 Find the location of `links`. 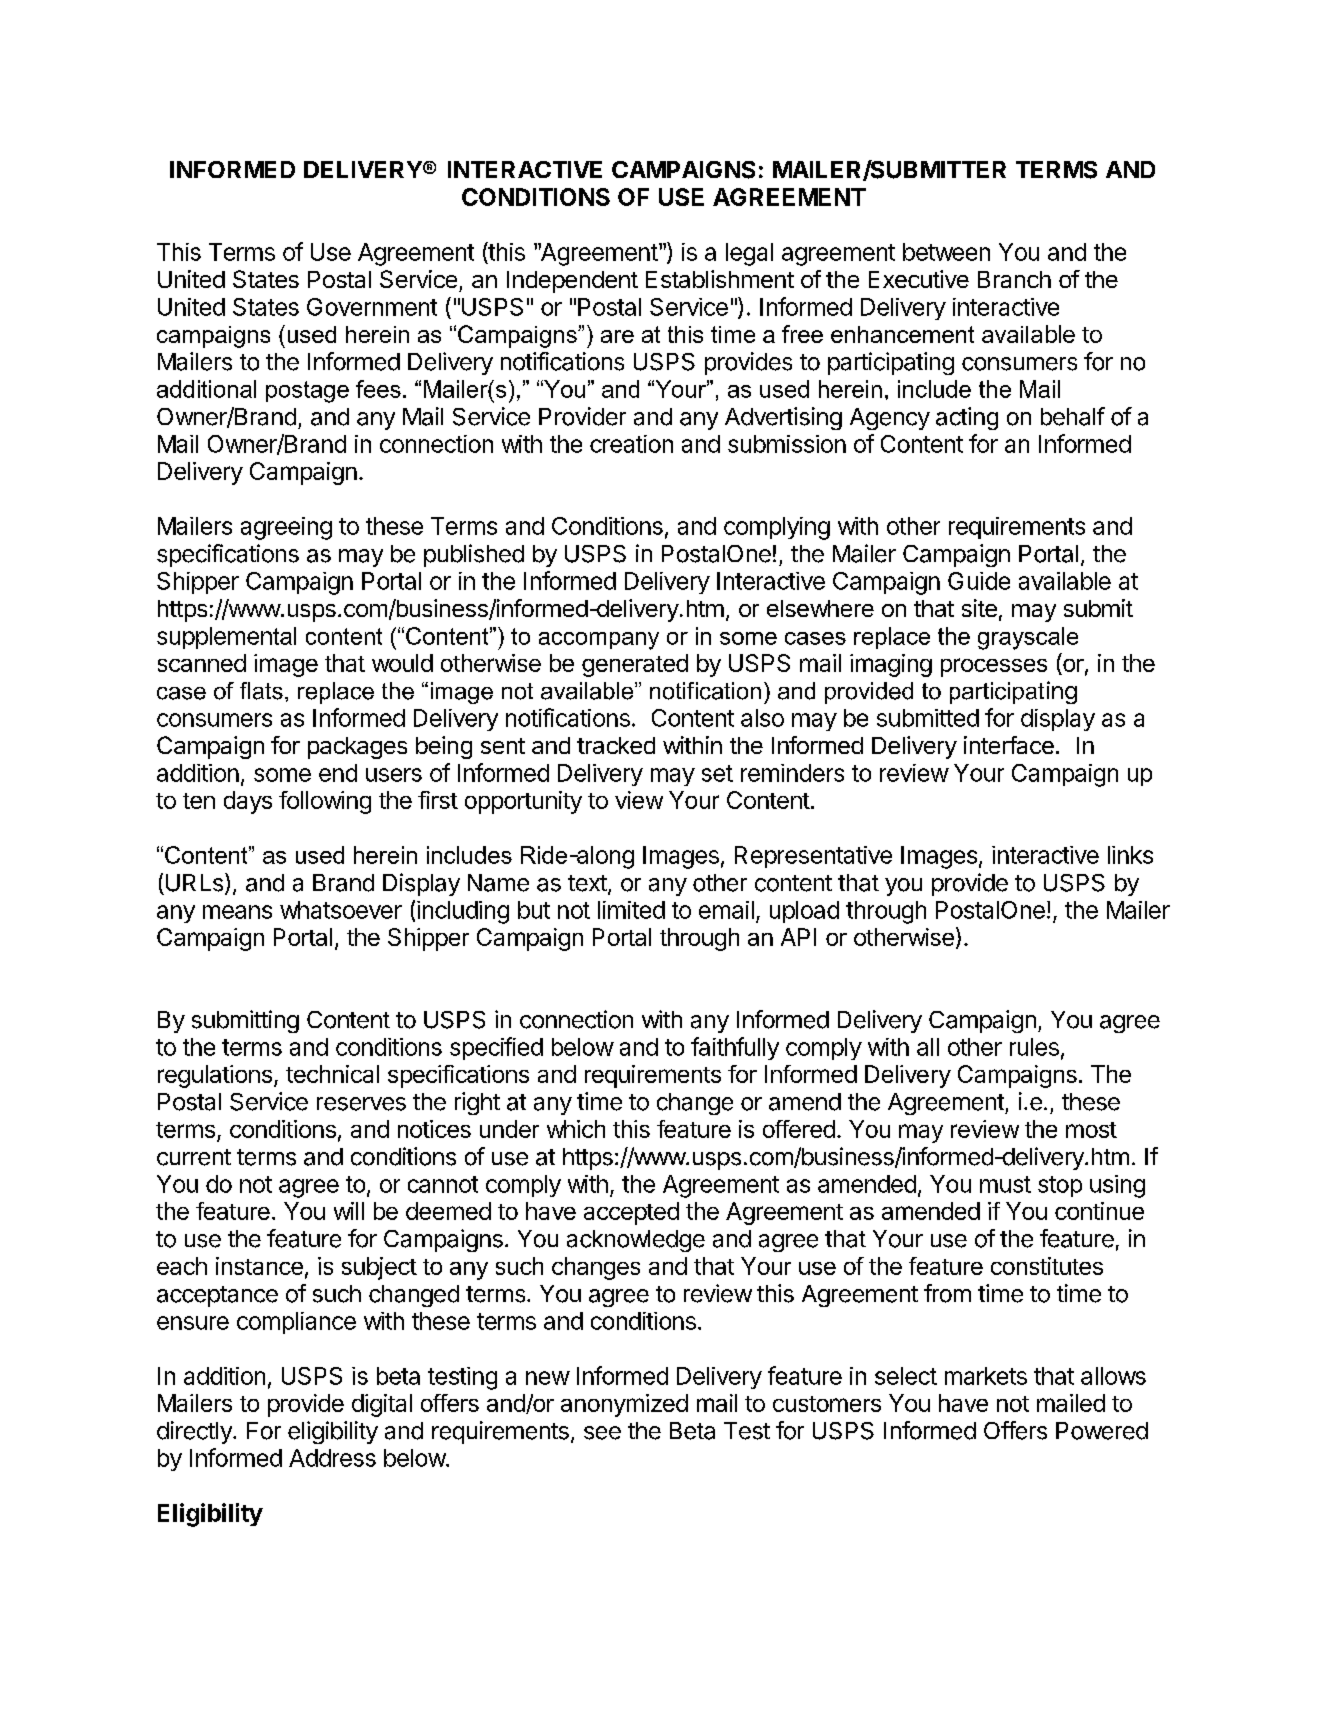

links is located at coordinates (1130, 855).
